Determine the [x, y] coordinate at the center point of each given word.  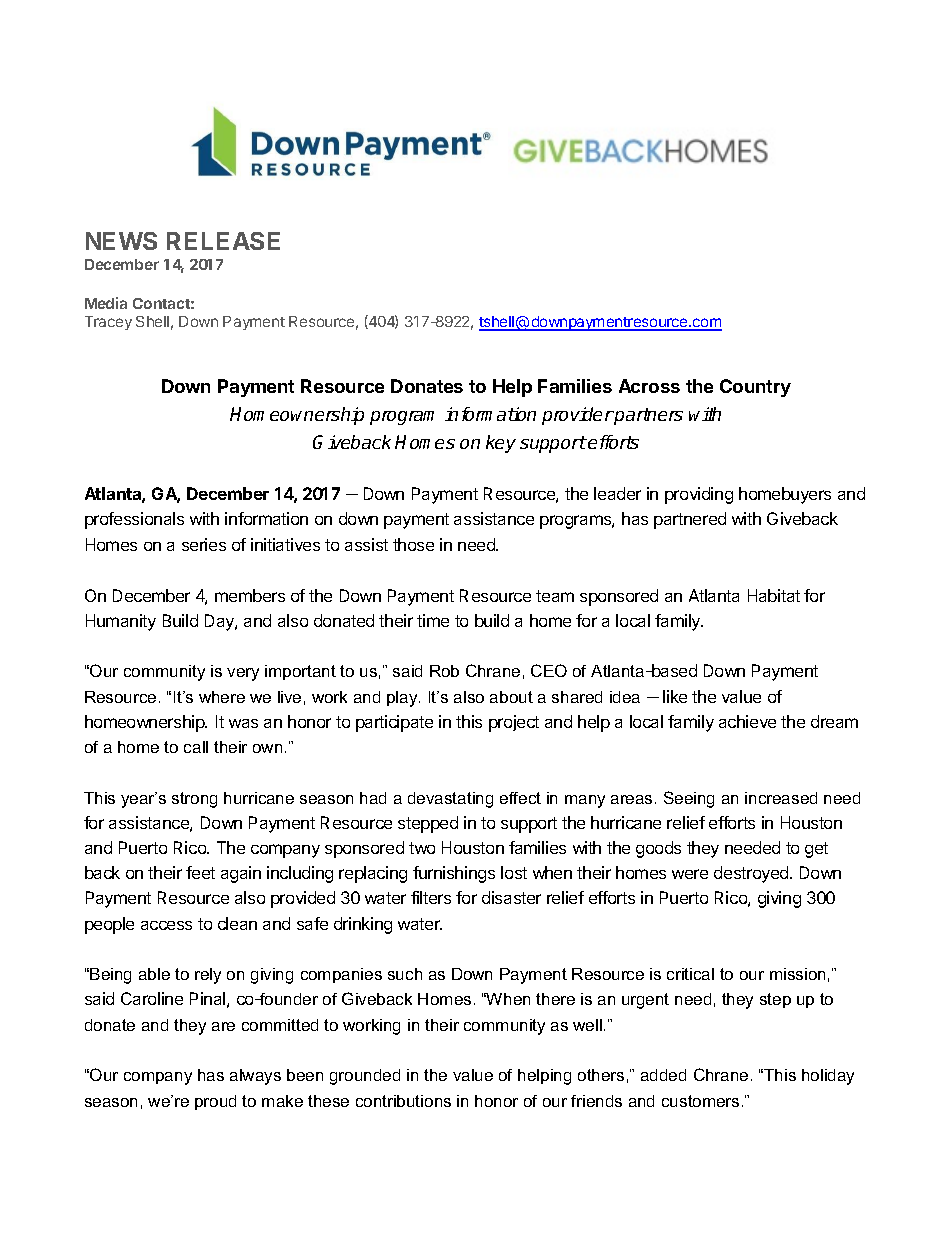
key [501, 444]
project [514, 723]
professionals [134, 520]
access [166, 925]
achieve [747, 721]
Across [649, 386]
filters [431, 897]
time [433, 620]
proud [215, 1102]
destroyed [752, 874]
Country [755, 388]
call [196, 747]
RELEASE [223, 241]
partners [648, 416]
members [250, 595]
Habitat [774, 595]
